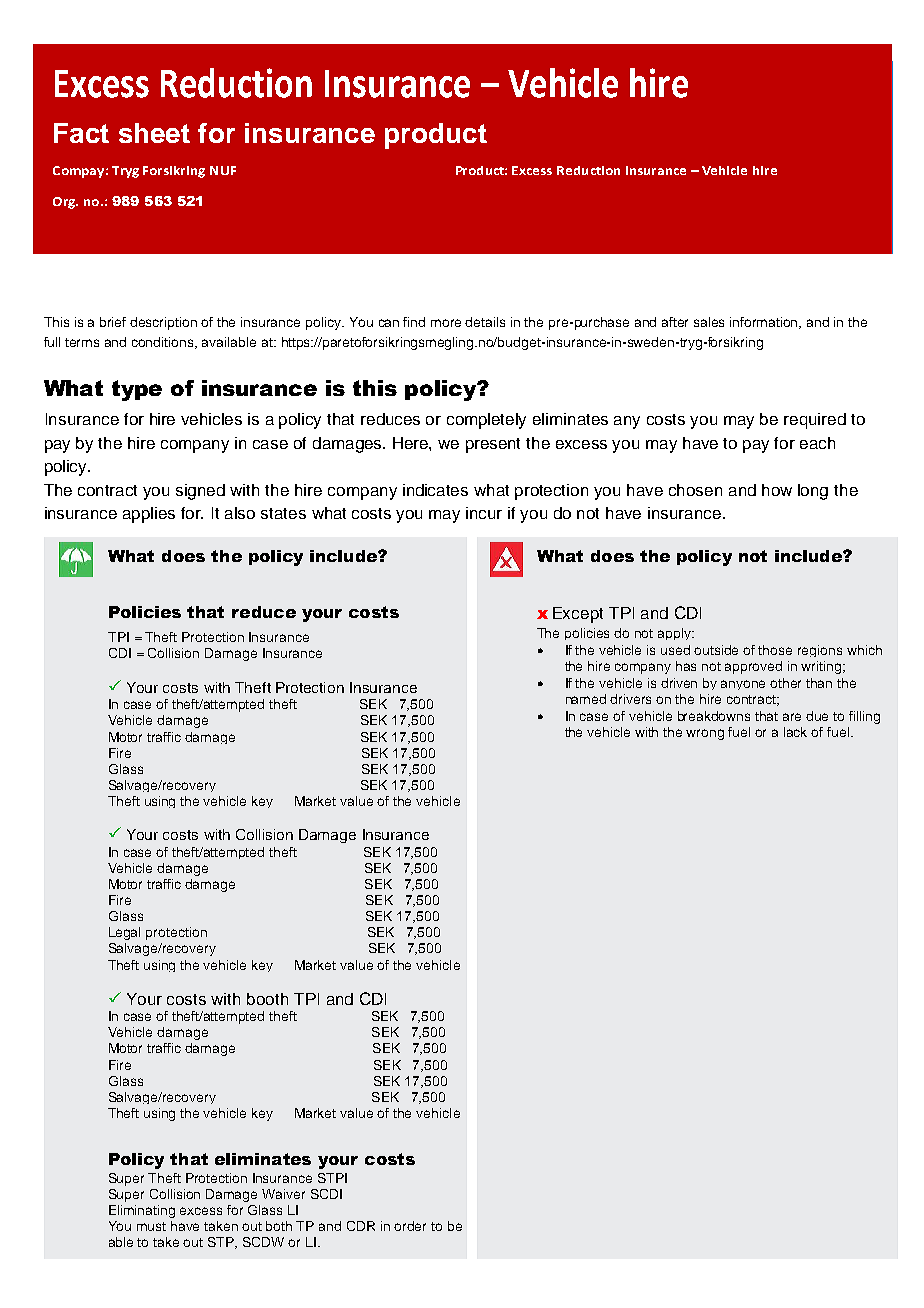 This screenshot has width=924, height=1308. What do you see at coordinates (283, 1194) in the screenshot?
I see `Waiver` at bounding box center [283, 1194].
